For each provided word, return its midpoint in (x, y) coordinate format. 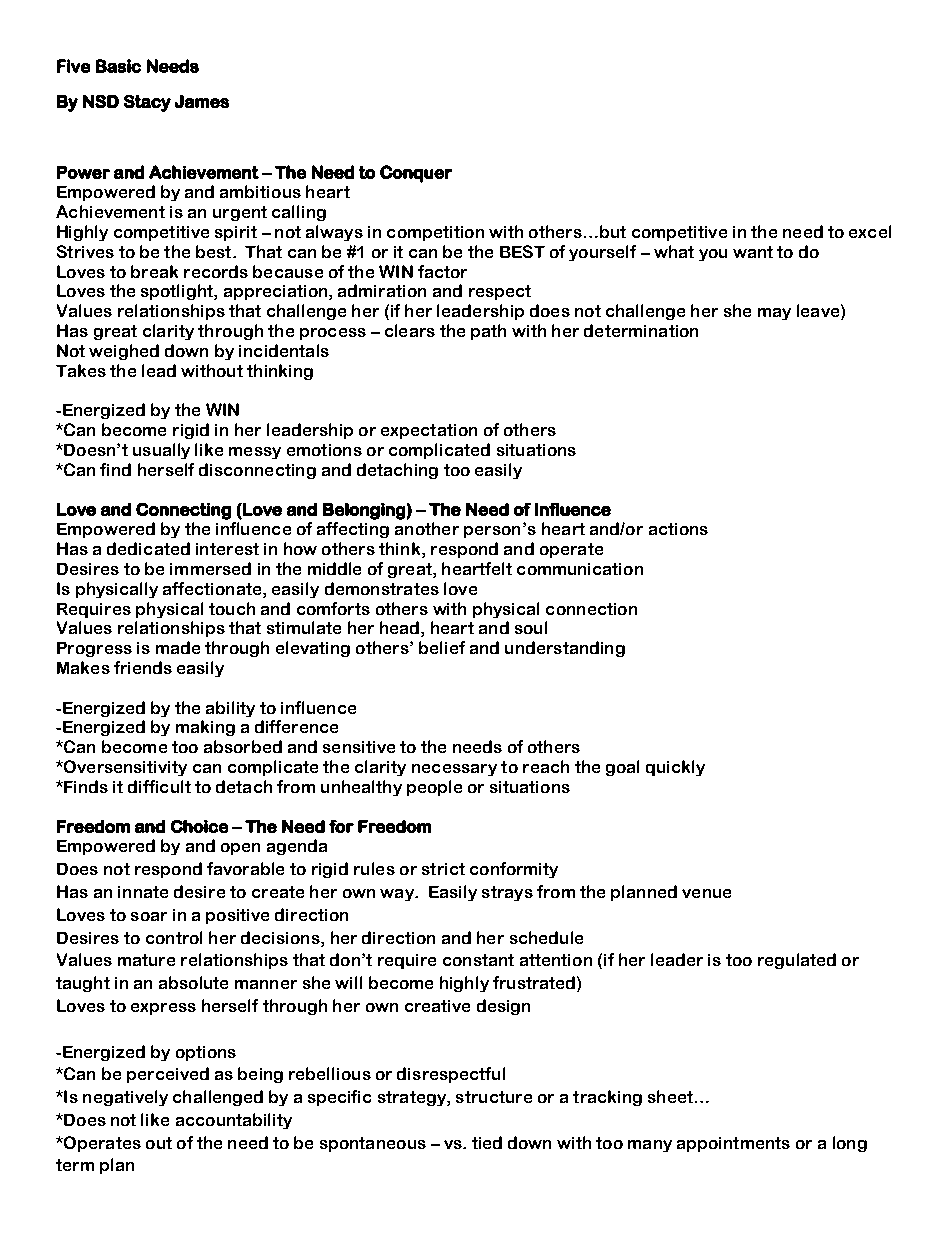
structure (494, 1097)
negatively (125, 1098)
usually (161, 451)
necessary (454, 770)
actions (678, 529)
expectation (429, 431)
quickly (675, 768)
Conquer (416, 174)
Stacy (147, 103)
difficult (159, 786)
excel (870, 231)
